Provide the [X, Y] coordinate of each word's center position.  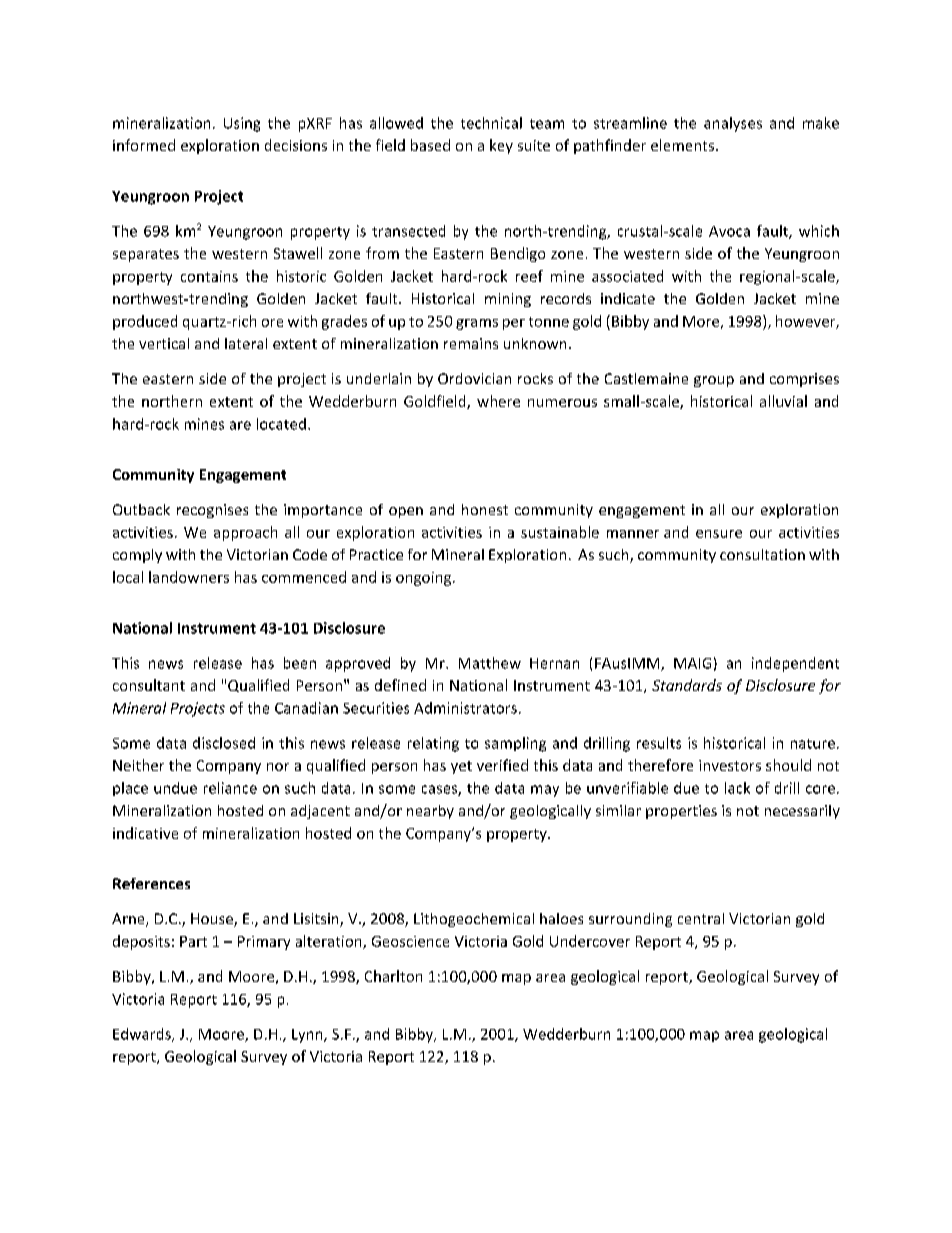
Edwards [143, 1035]
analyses [733, 124]
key [501, 146]
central [701, 918]
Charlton [393, 976]
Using [242, 124]
